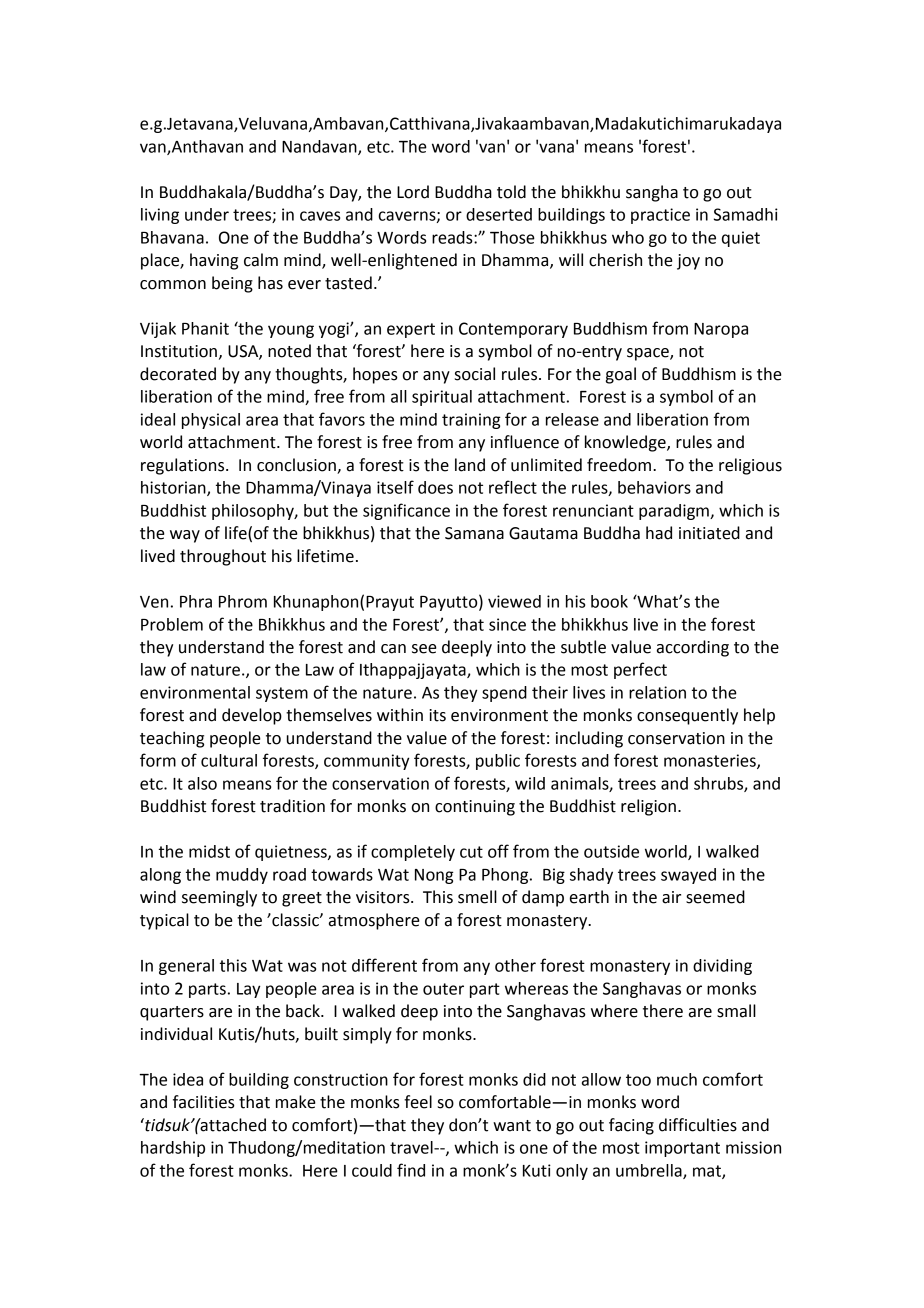  I want to click on smell, so click(477, 897).
